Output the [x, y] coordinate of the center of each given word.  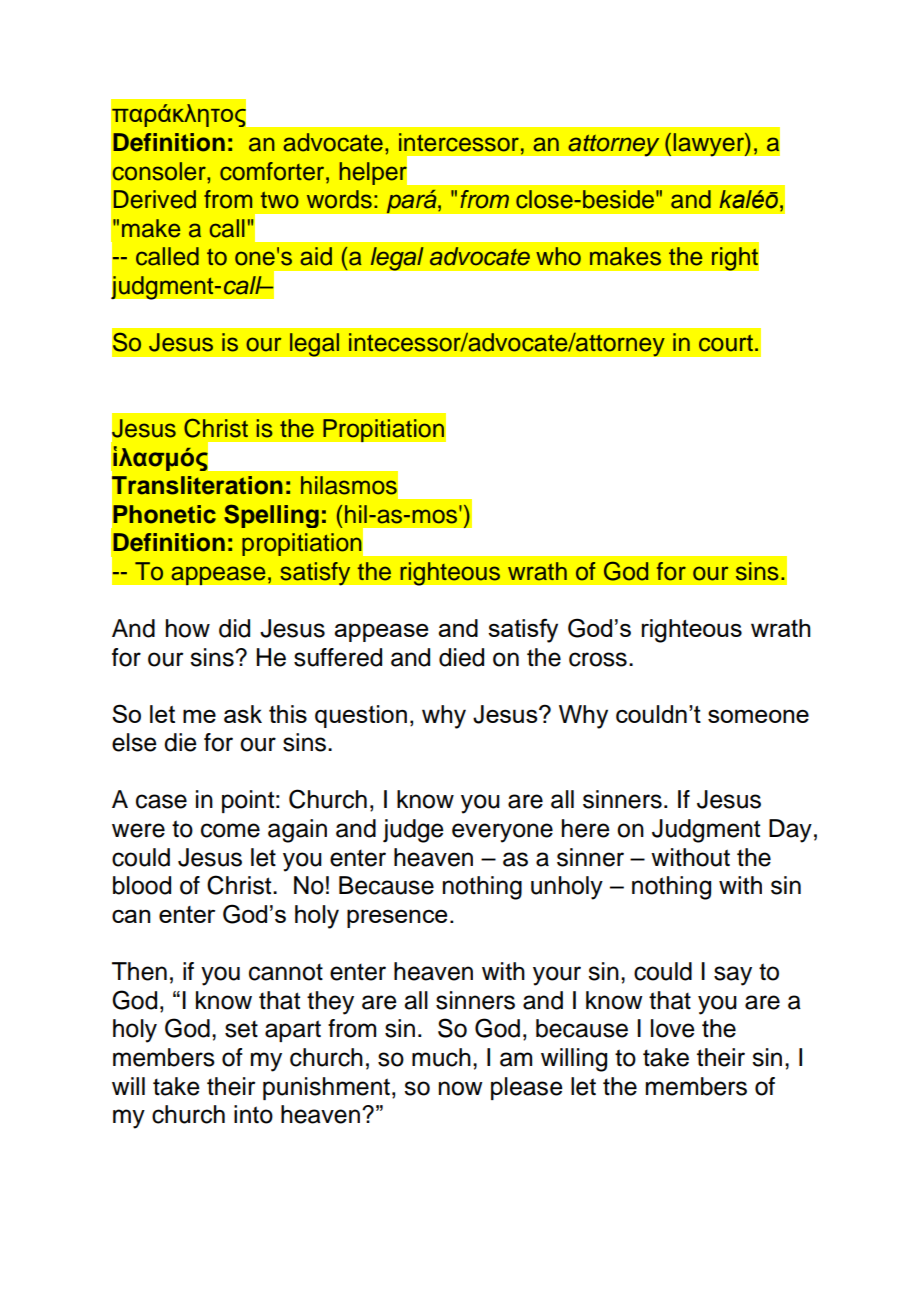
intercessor [459, 142]
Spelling [271, 516]
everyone [502, 833]
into [253, 1114]
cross [598, 659]
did [234, 628]
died [461, 657]
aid [316, 256]
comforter [273, 171]
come [230, 830]
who [558, 256]
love [673, 1028]
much [441, 1057]
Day [790, 831]
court [726, 343]
